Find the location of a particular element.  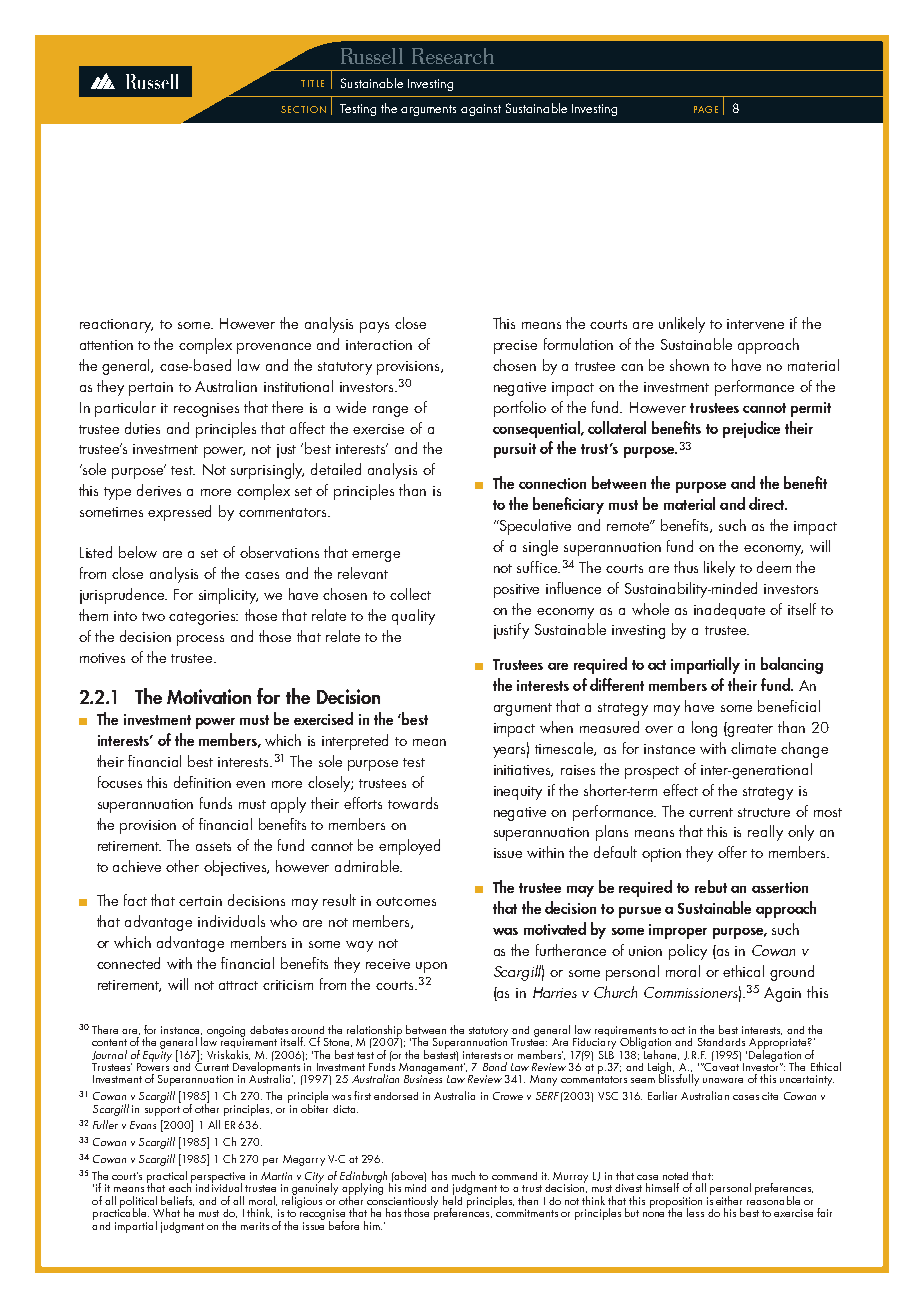

Research is located at coordinates (453, 56).
